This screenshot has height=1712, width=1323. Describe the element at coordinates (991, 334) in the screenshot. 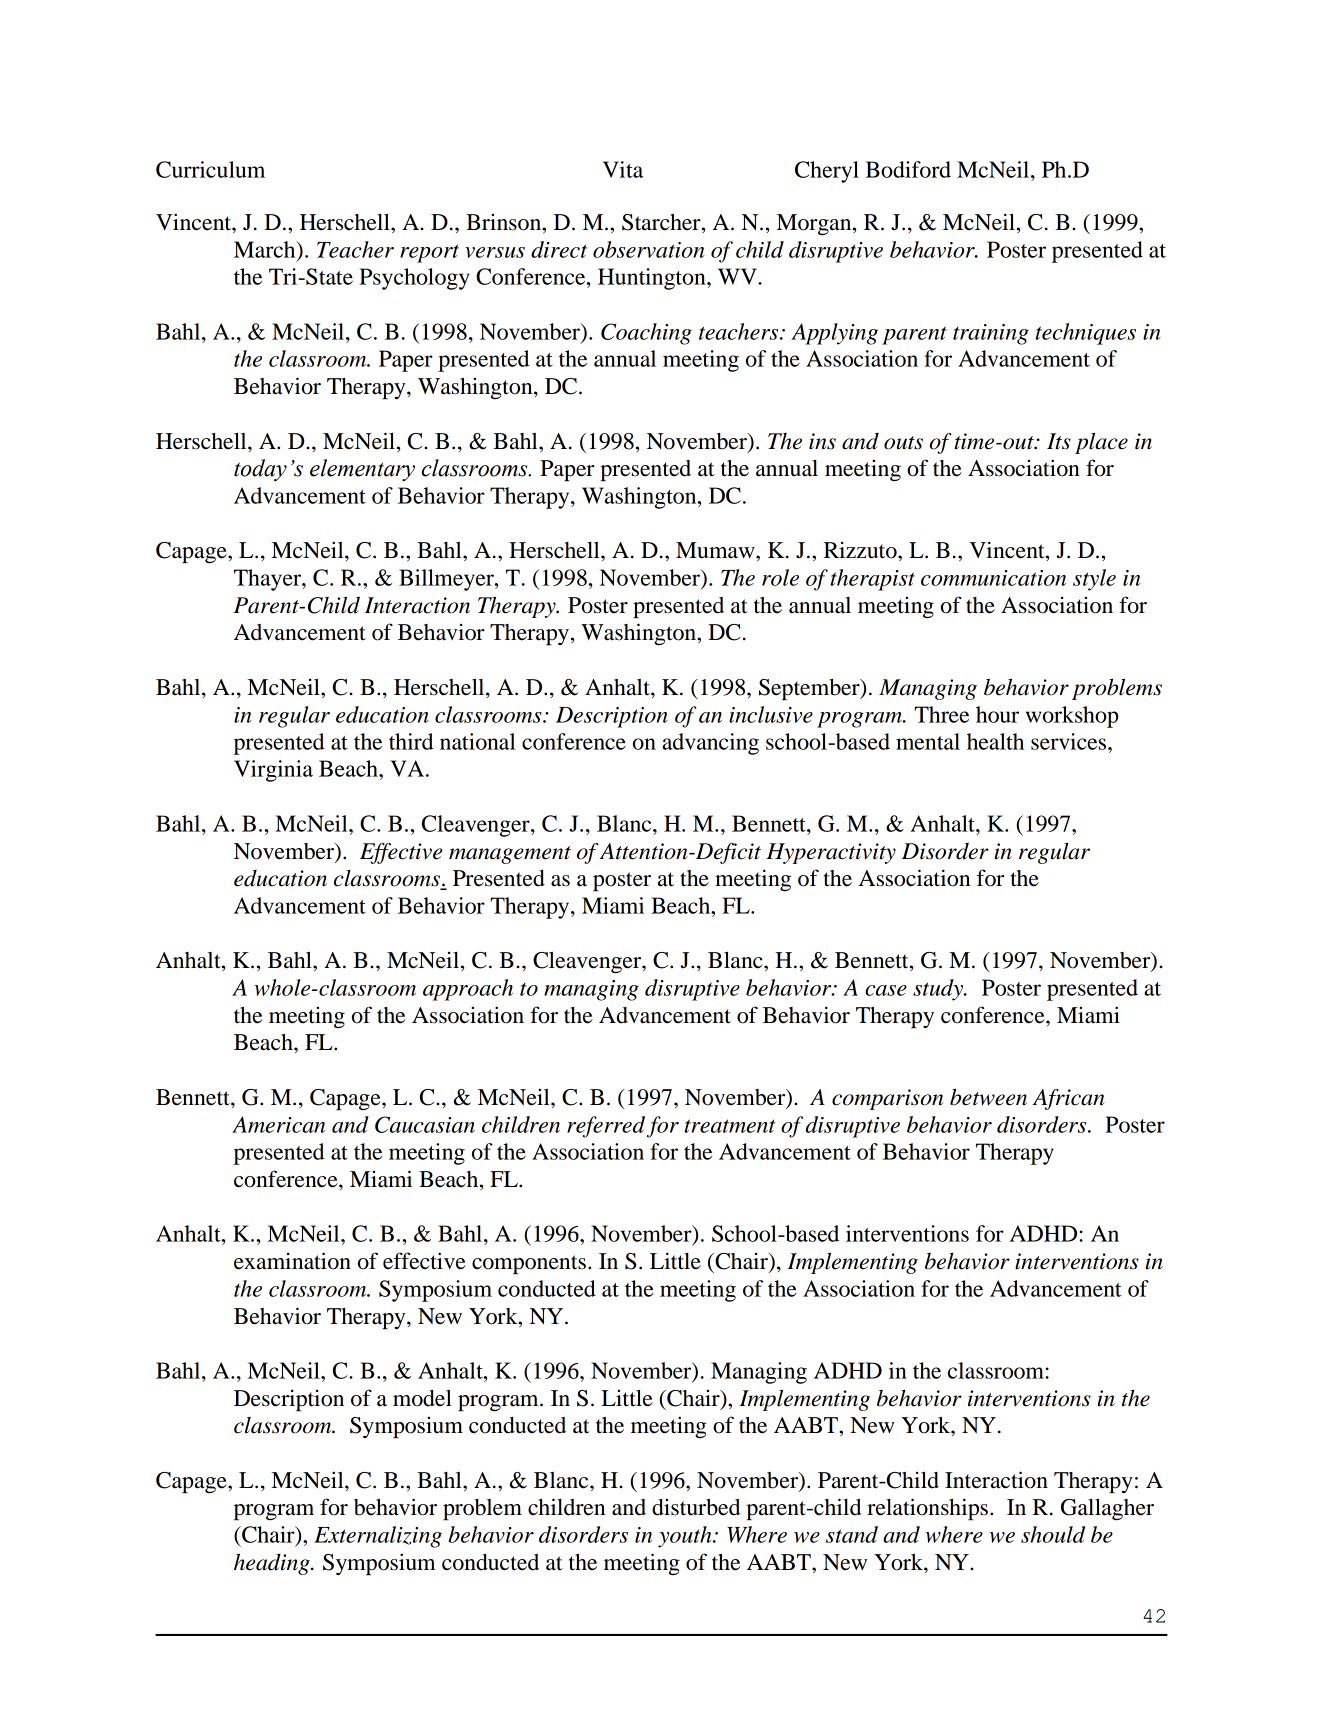

I see `training` at that location.
